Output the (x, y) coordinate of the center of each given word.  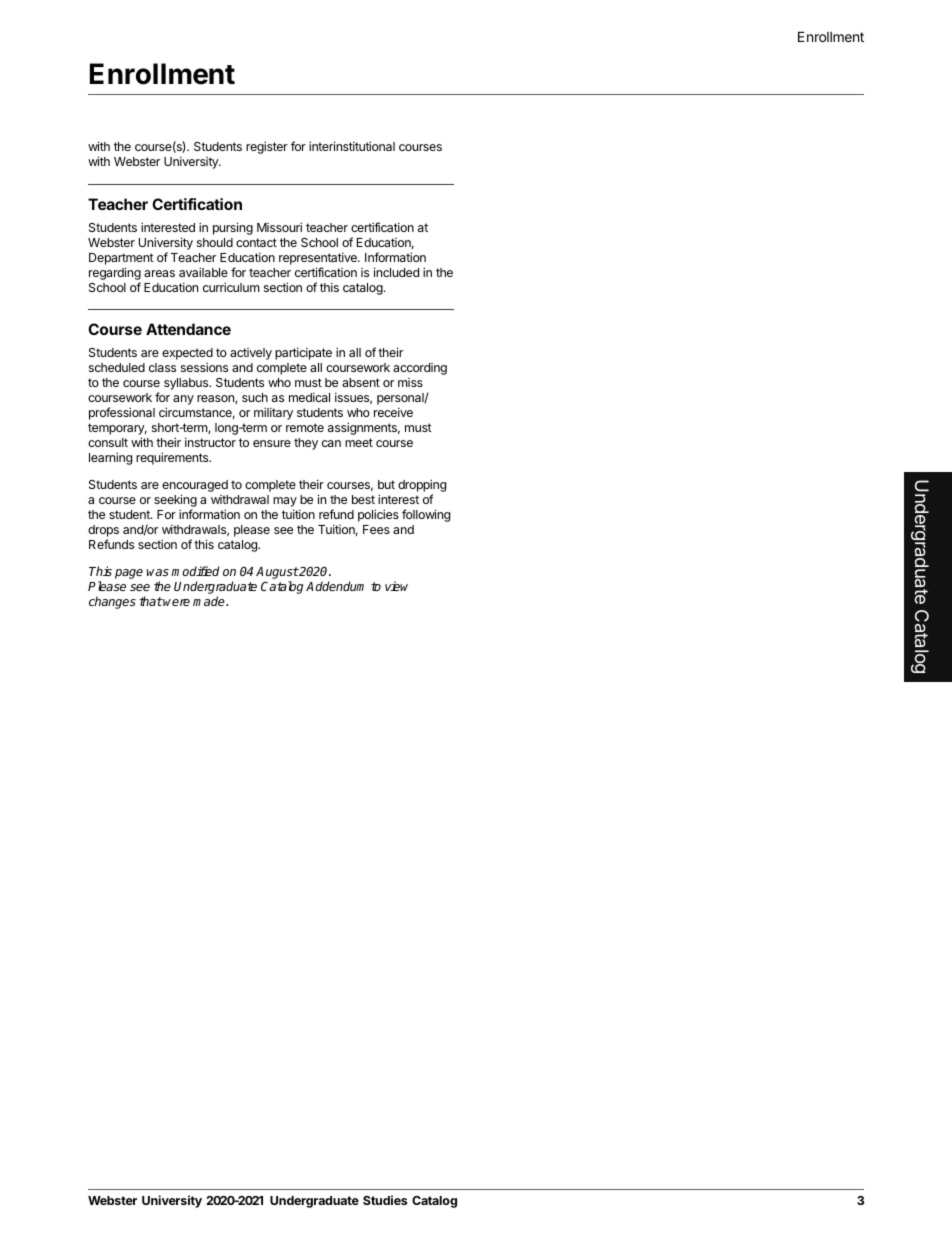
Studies (385, 1200)
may (285, 503)
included (396, 272)
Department (121, 259)
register (267, 147)
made (210, 601)
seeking (175, 502)
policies (378, 515)
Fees (376, 529)
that (151, 601)
